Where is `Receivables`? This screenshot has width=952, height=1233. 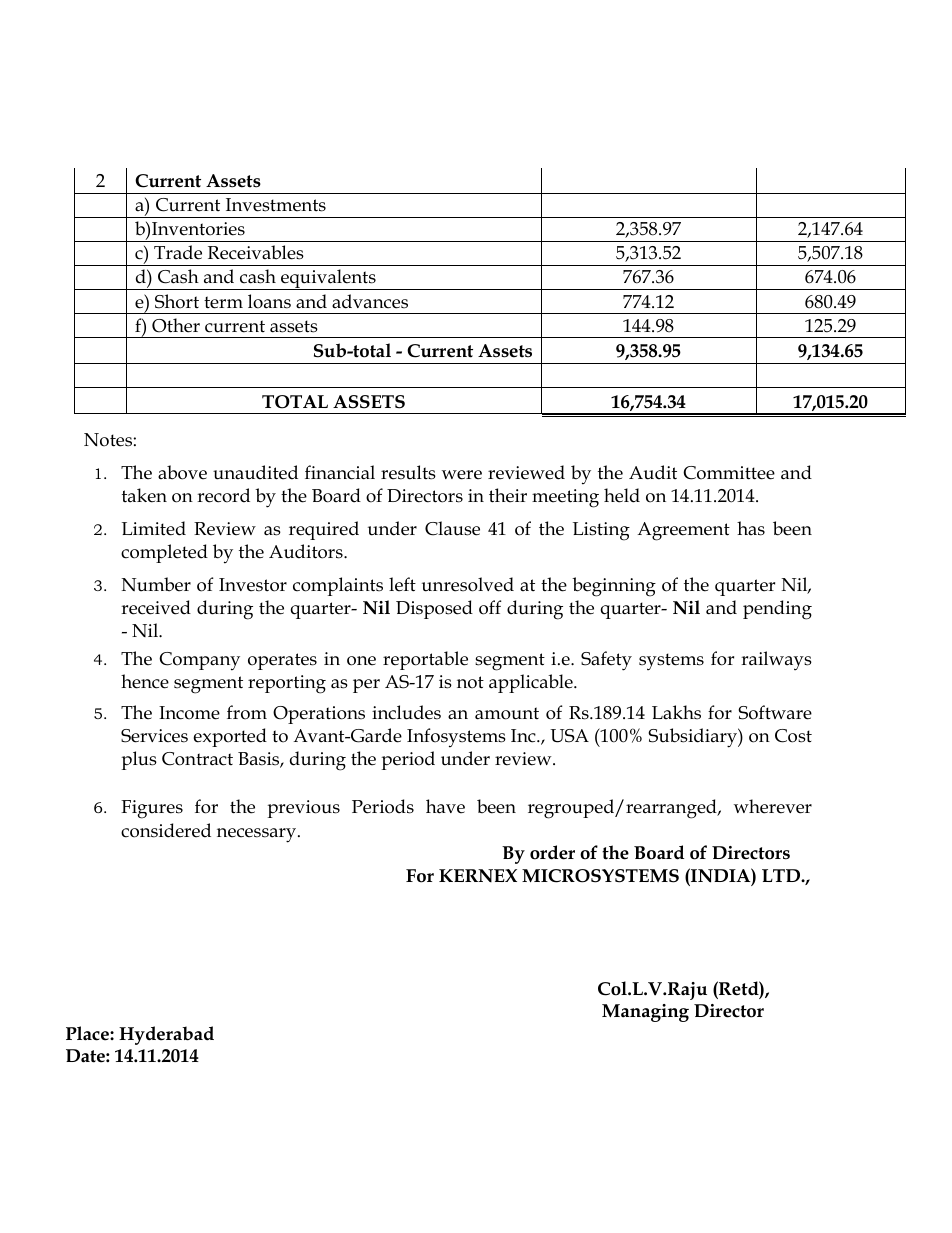
Receivables is located at coordinates (256, 252).
